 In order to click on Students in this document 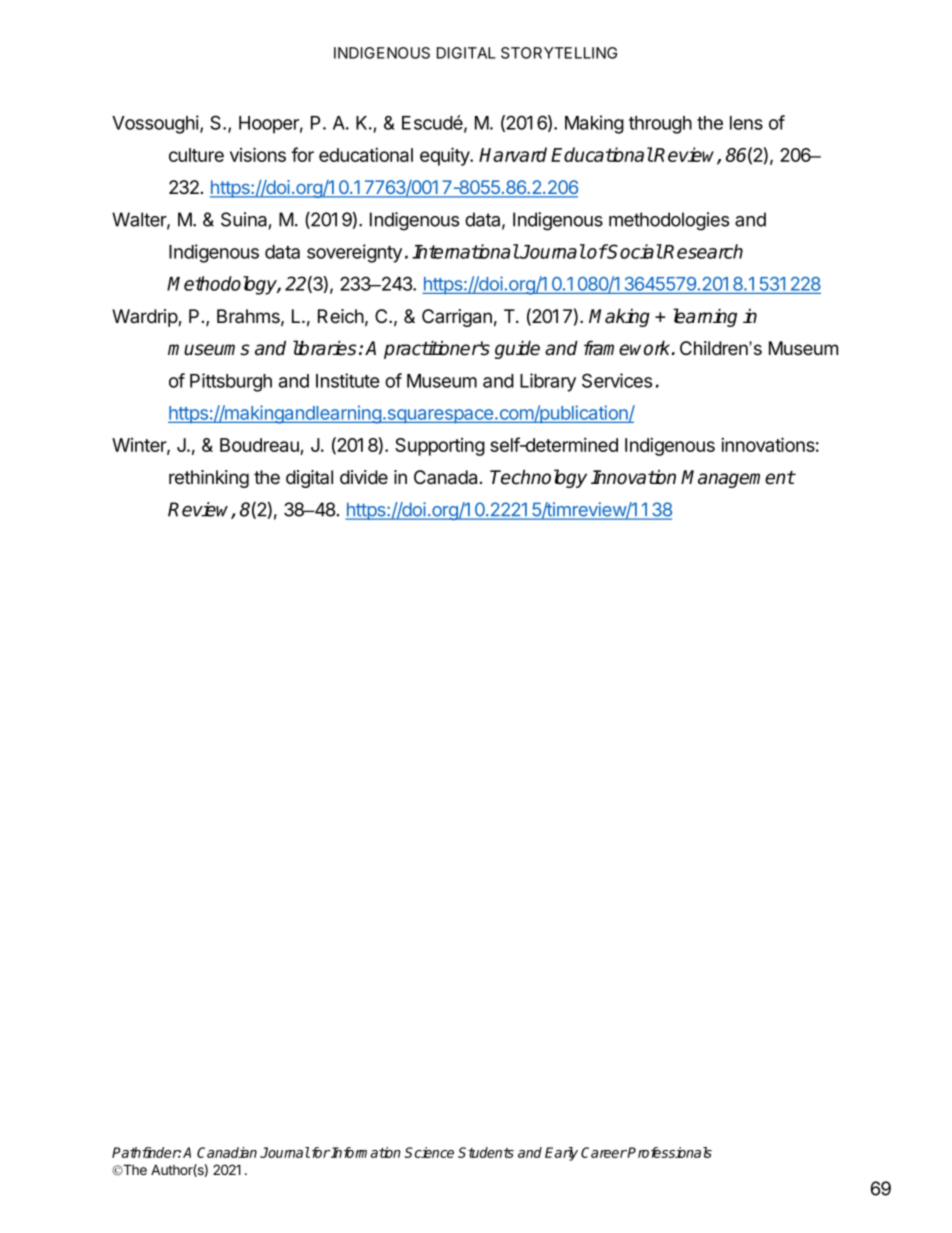, I will do `click(486, 1152)`.
